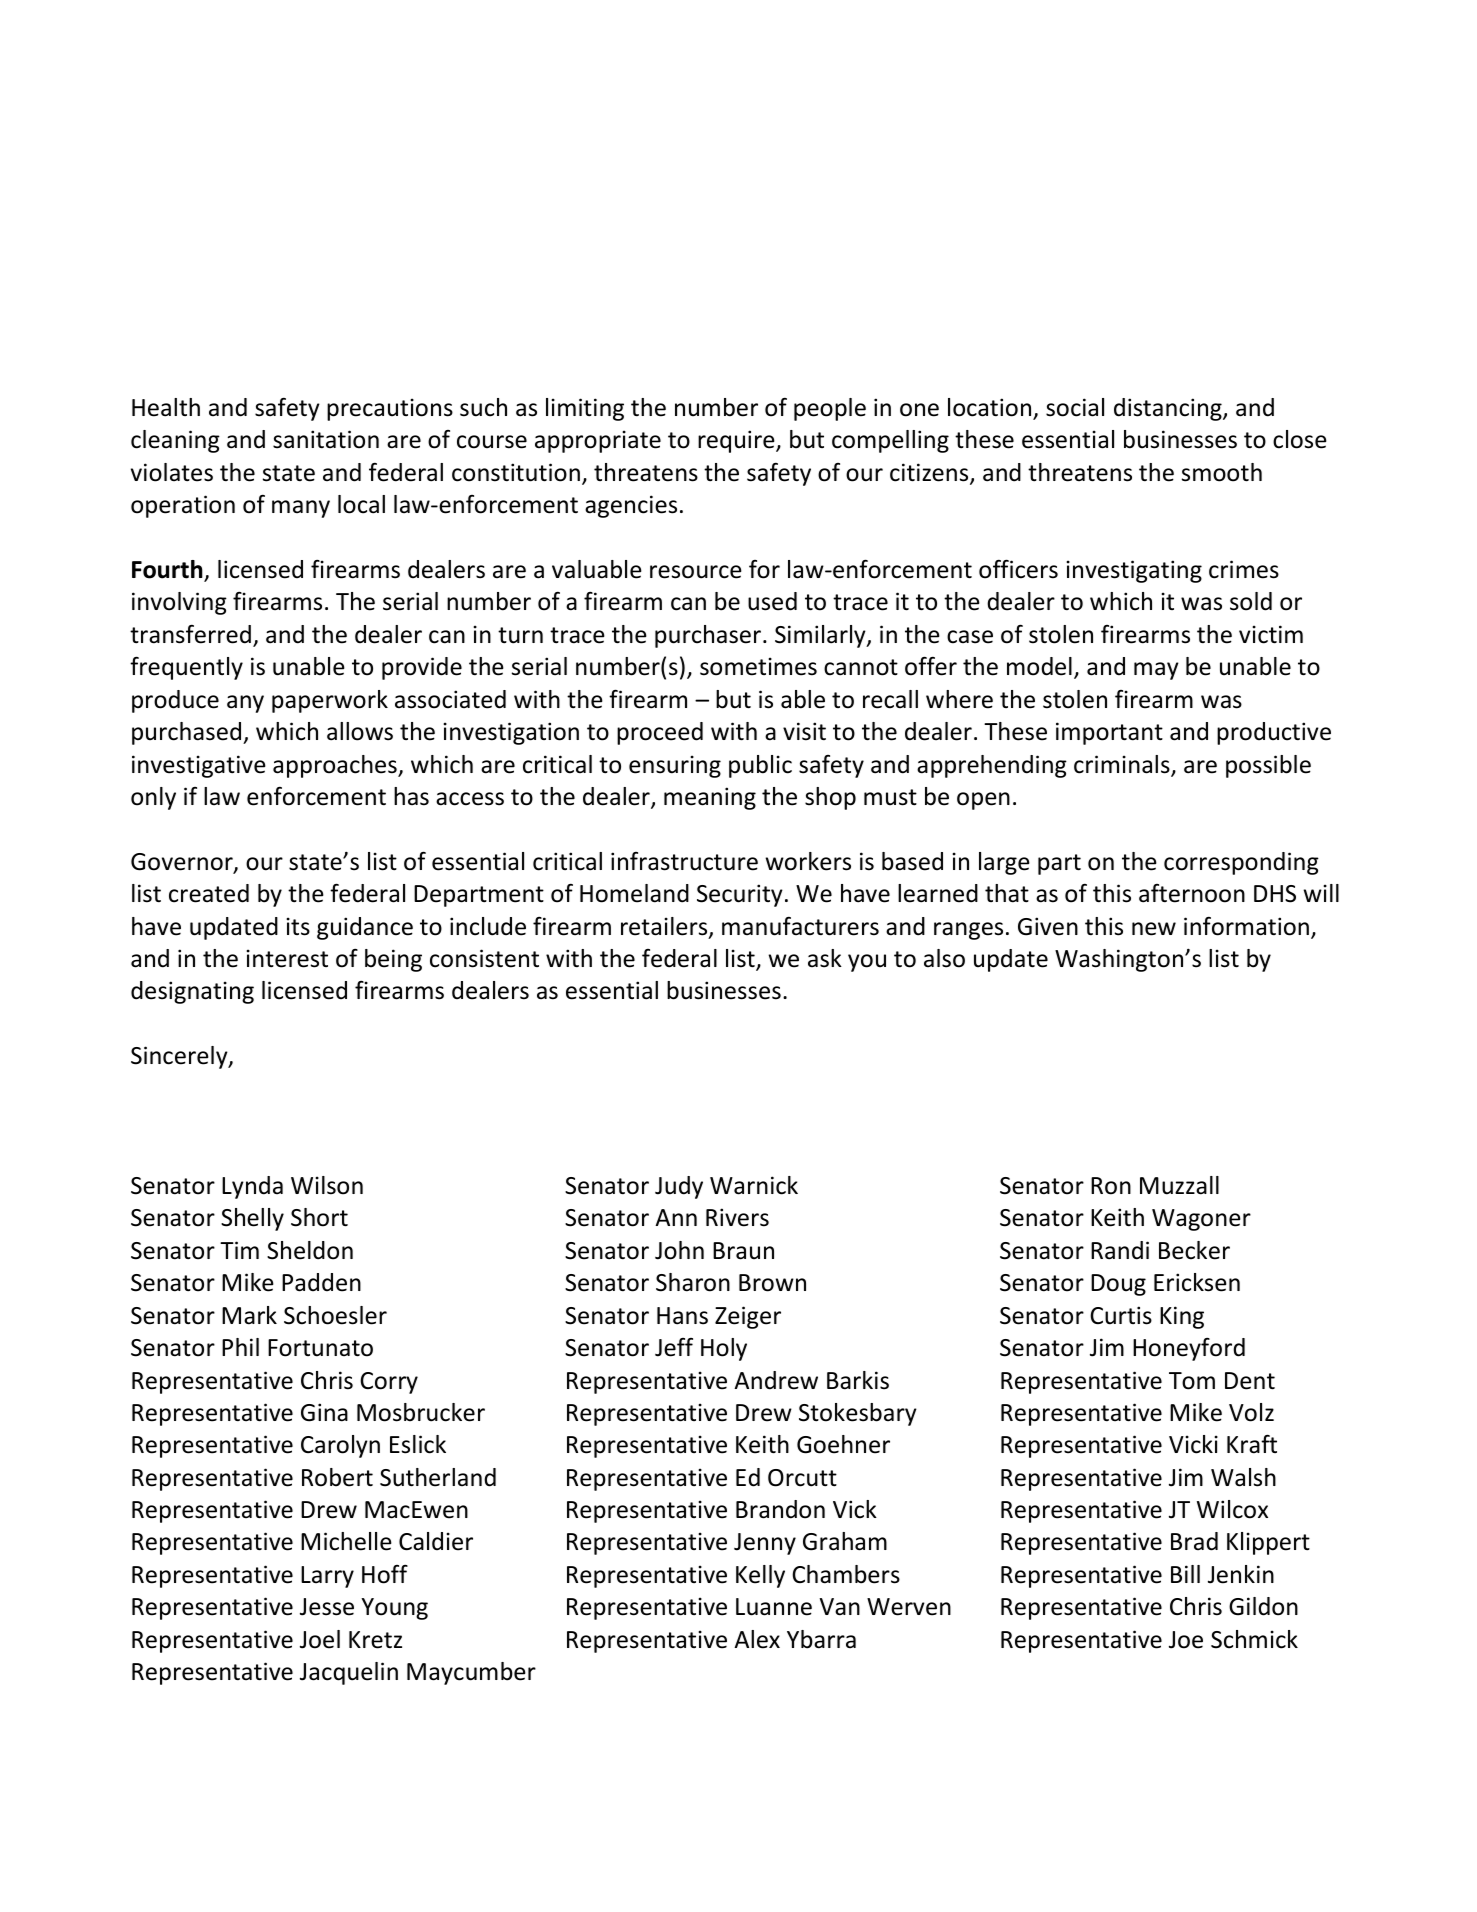 The height and width of the screenshot is (1912, 1477). Describe the element at coordinates (298, 926) in the screenshot. I see `its` at that location.
